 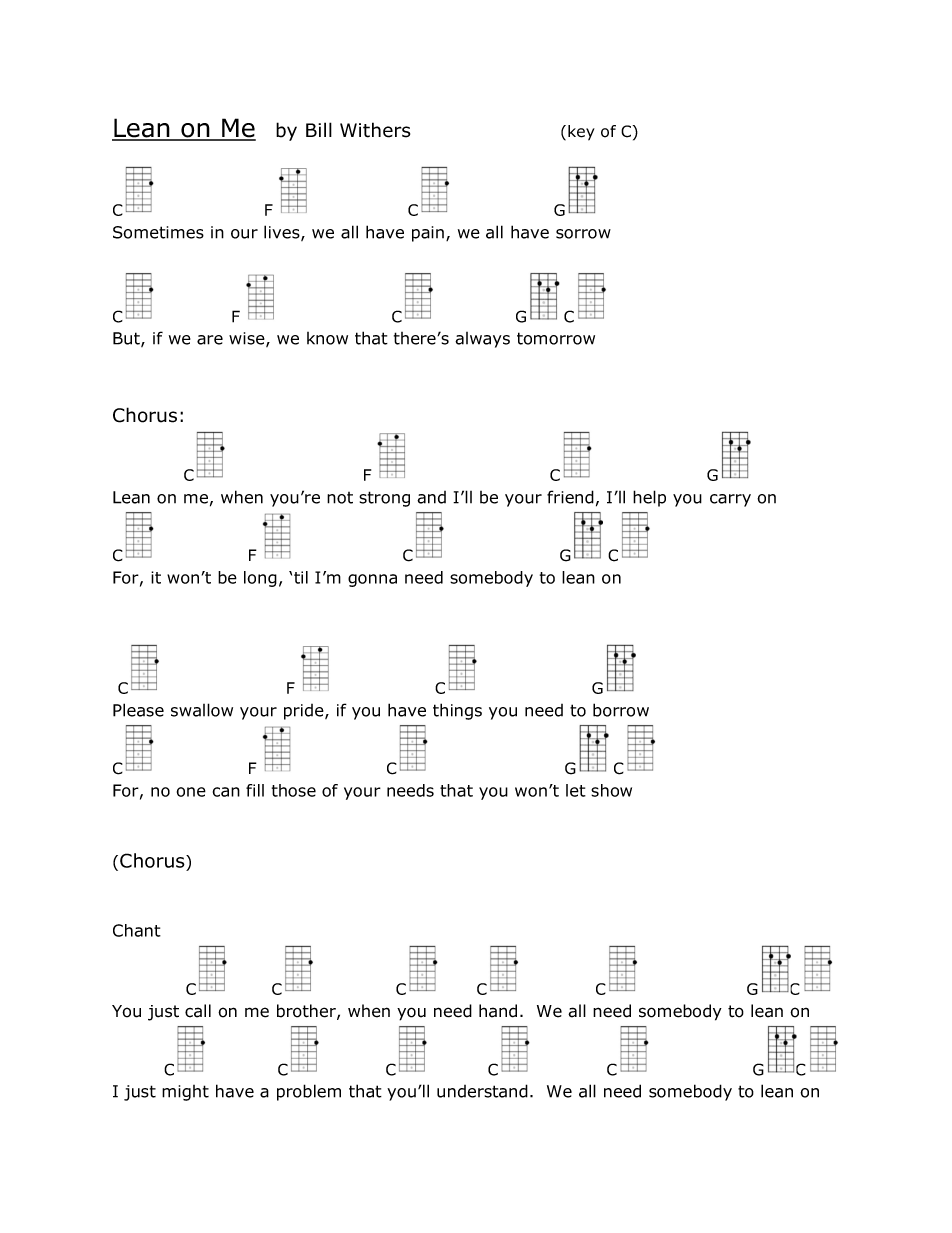 What do you see at coordinates (581, 133) in the page?
I see `key` at bounding box center [581, 133].
